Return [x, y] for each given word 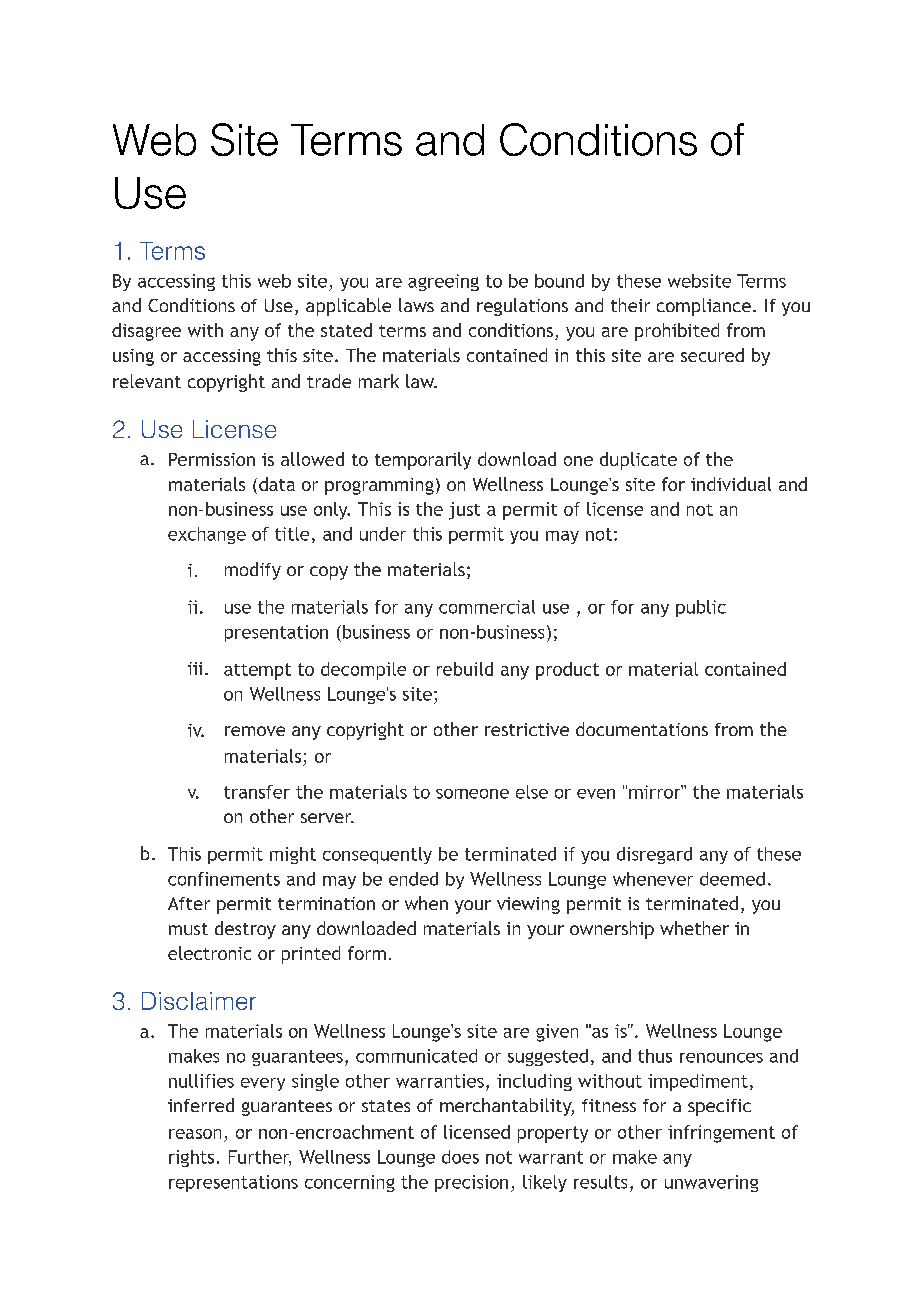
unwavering [711, 1183]
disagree [146, 332]
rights [191, 1158]
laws [416, 305]
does [460, 1157]
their [630, 305]
